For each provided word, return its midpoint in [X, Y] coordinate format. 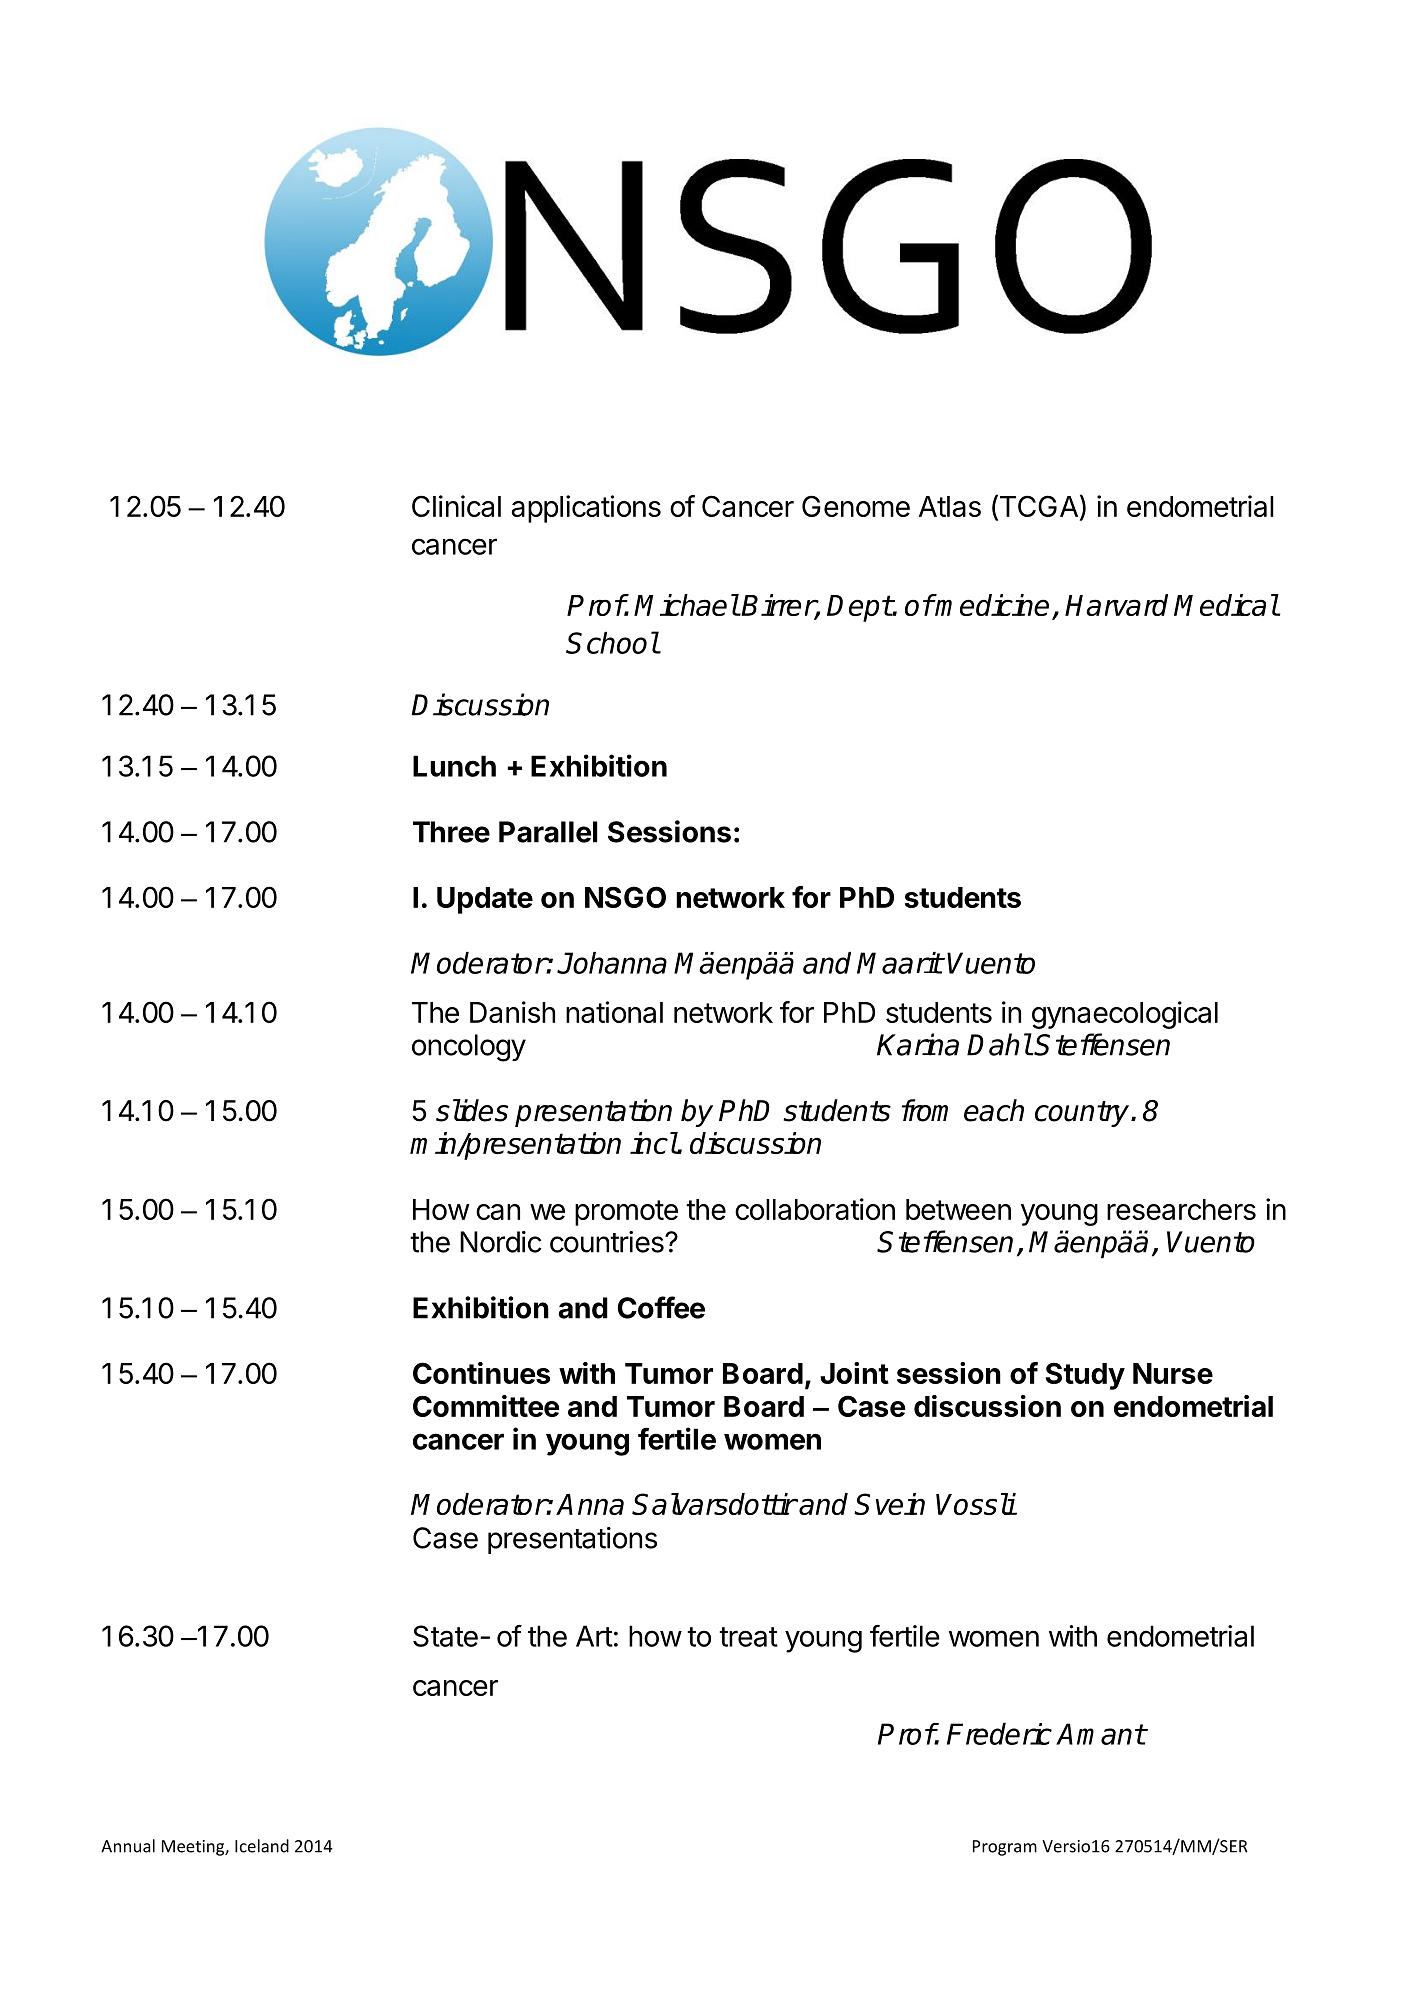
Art [594, 1636]
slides [472, 1110]
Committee [486, 1406]
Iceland [262, 1846]
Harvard [1116, 605]
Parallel [548, 832]
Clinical [456, 506]
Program [1005, 1848]
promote [626, 1213]
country [1083, 1114]
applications [586, 509]
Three [451, 832]
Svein [889, 1504]
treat [748, 1637]
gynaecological [1125, 1015]
